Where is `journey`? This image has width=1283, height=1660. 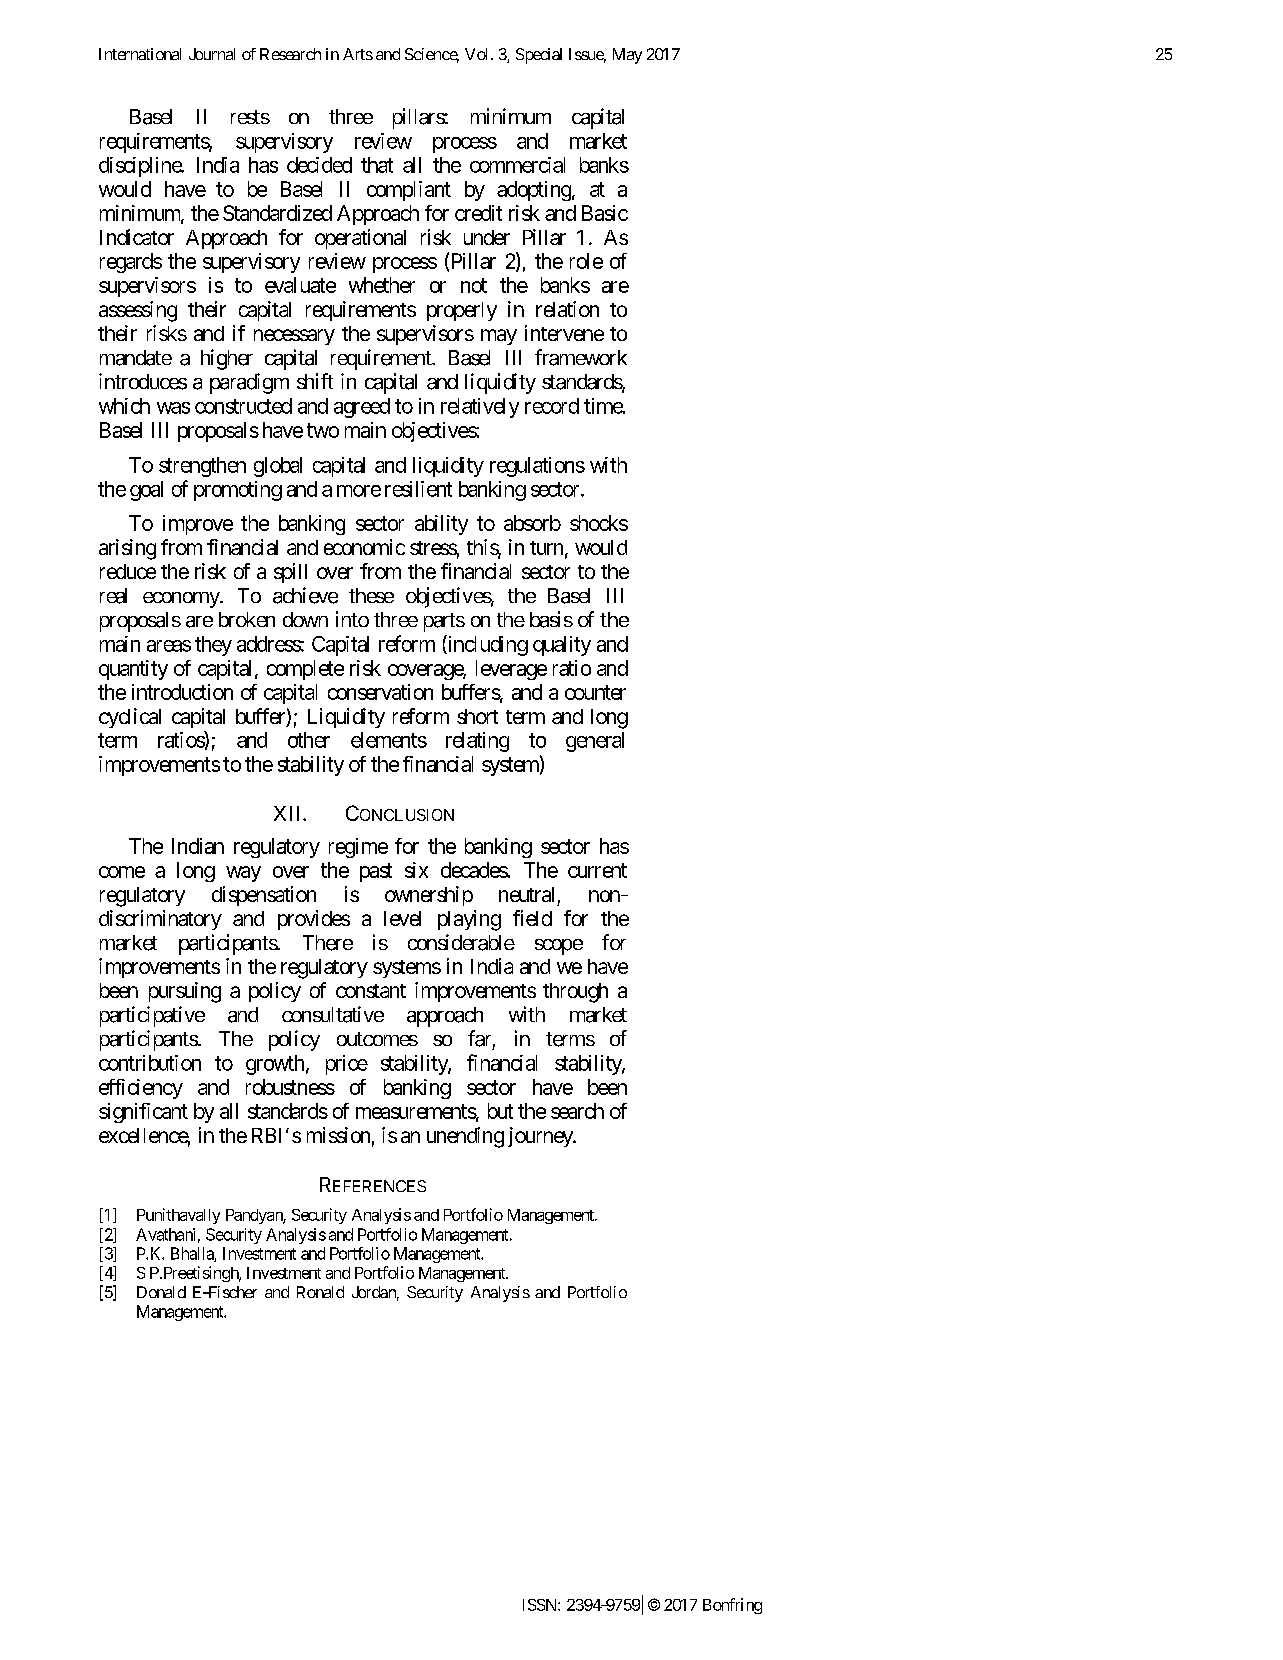 journey is located at coordinates (541, 1137).
